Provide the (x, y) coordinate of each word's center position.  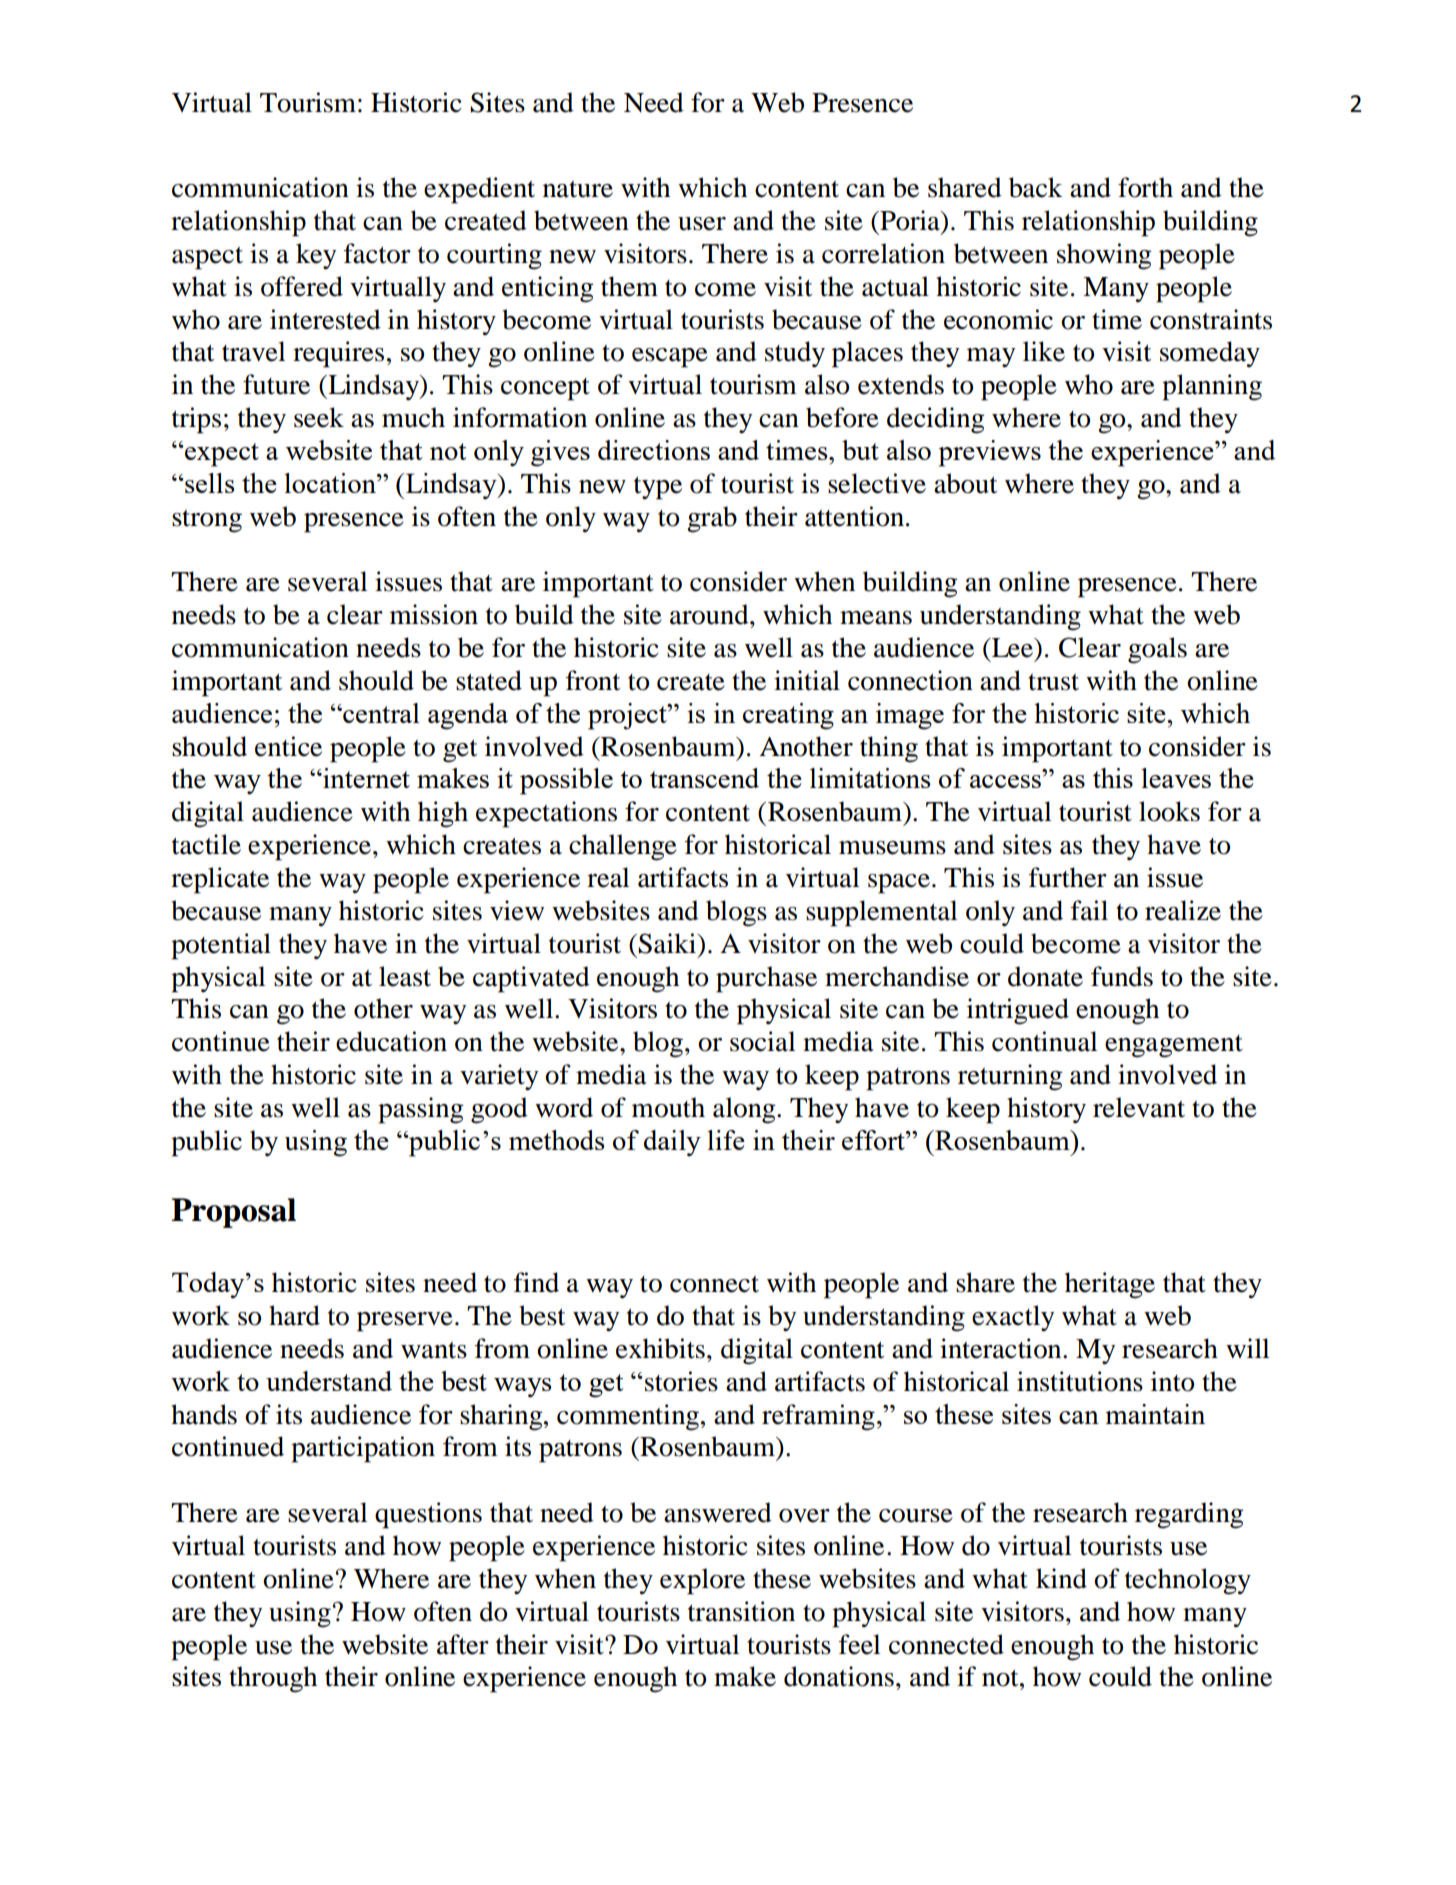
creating (788, 716)
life (726, 1140)
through (273, 1679)
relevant (1139, 1107)
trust (1053, 682)
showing (1104, 256)
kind (1061, 1578)
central (380, 713)
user (702, 224)
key (316, 256)
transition (741, 1611)
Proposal (233, 1213)
